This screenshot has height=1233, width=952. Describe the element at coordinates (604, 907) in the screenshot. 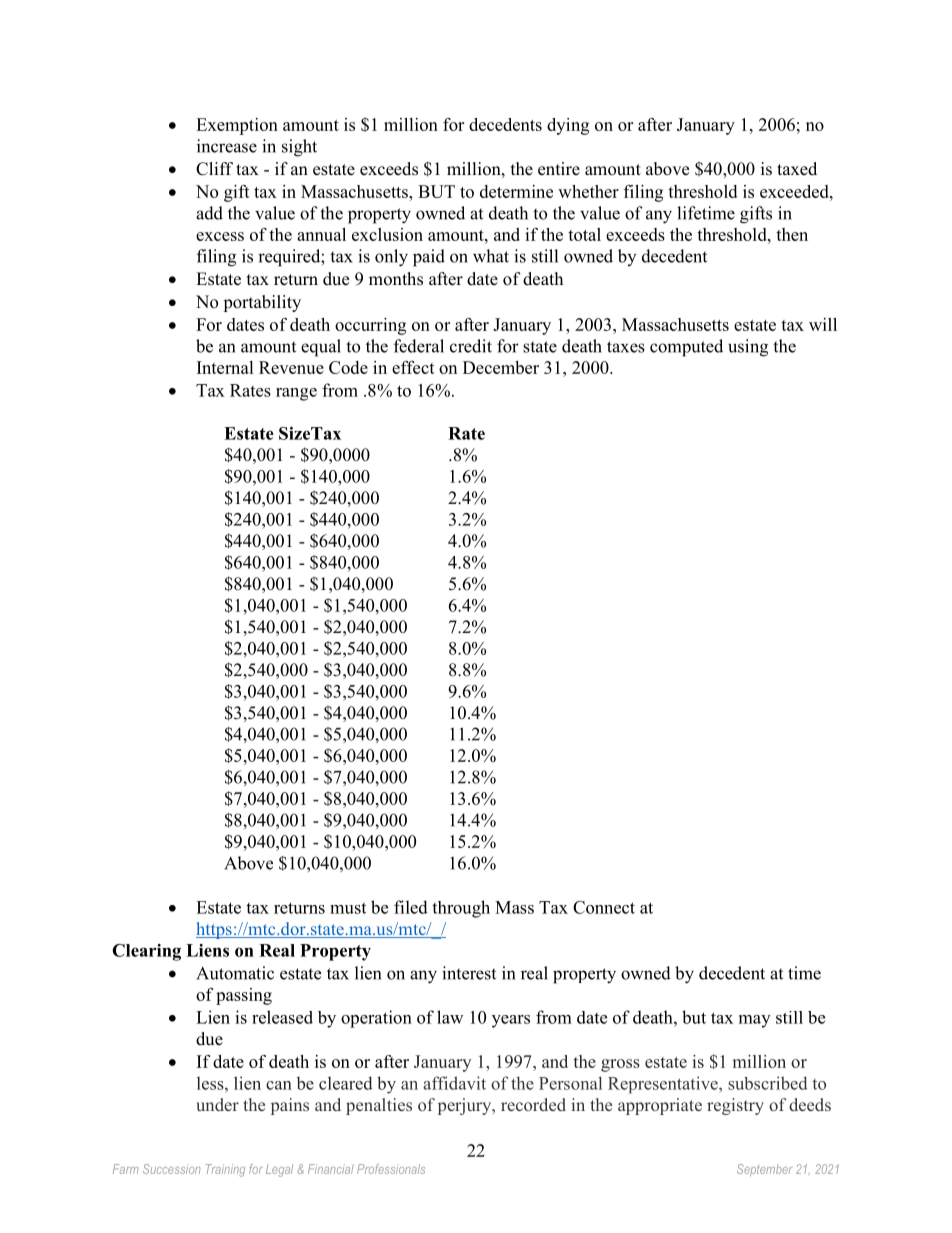

I see `Connect` at that location.
